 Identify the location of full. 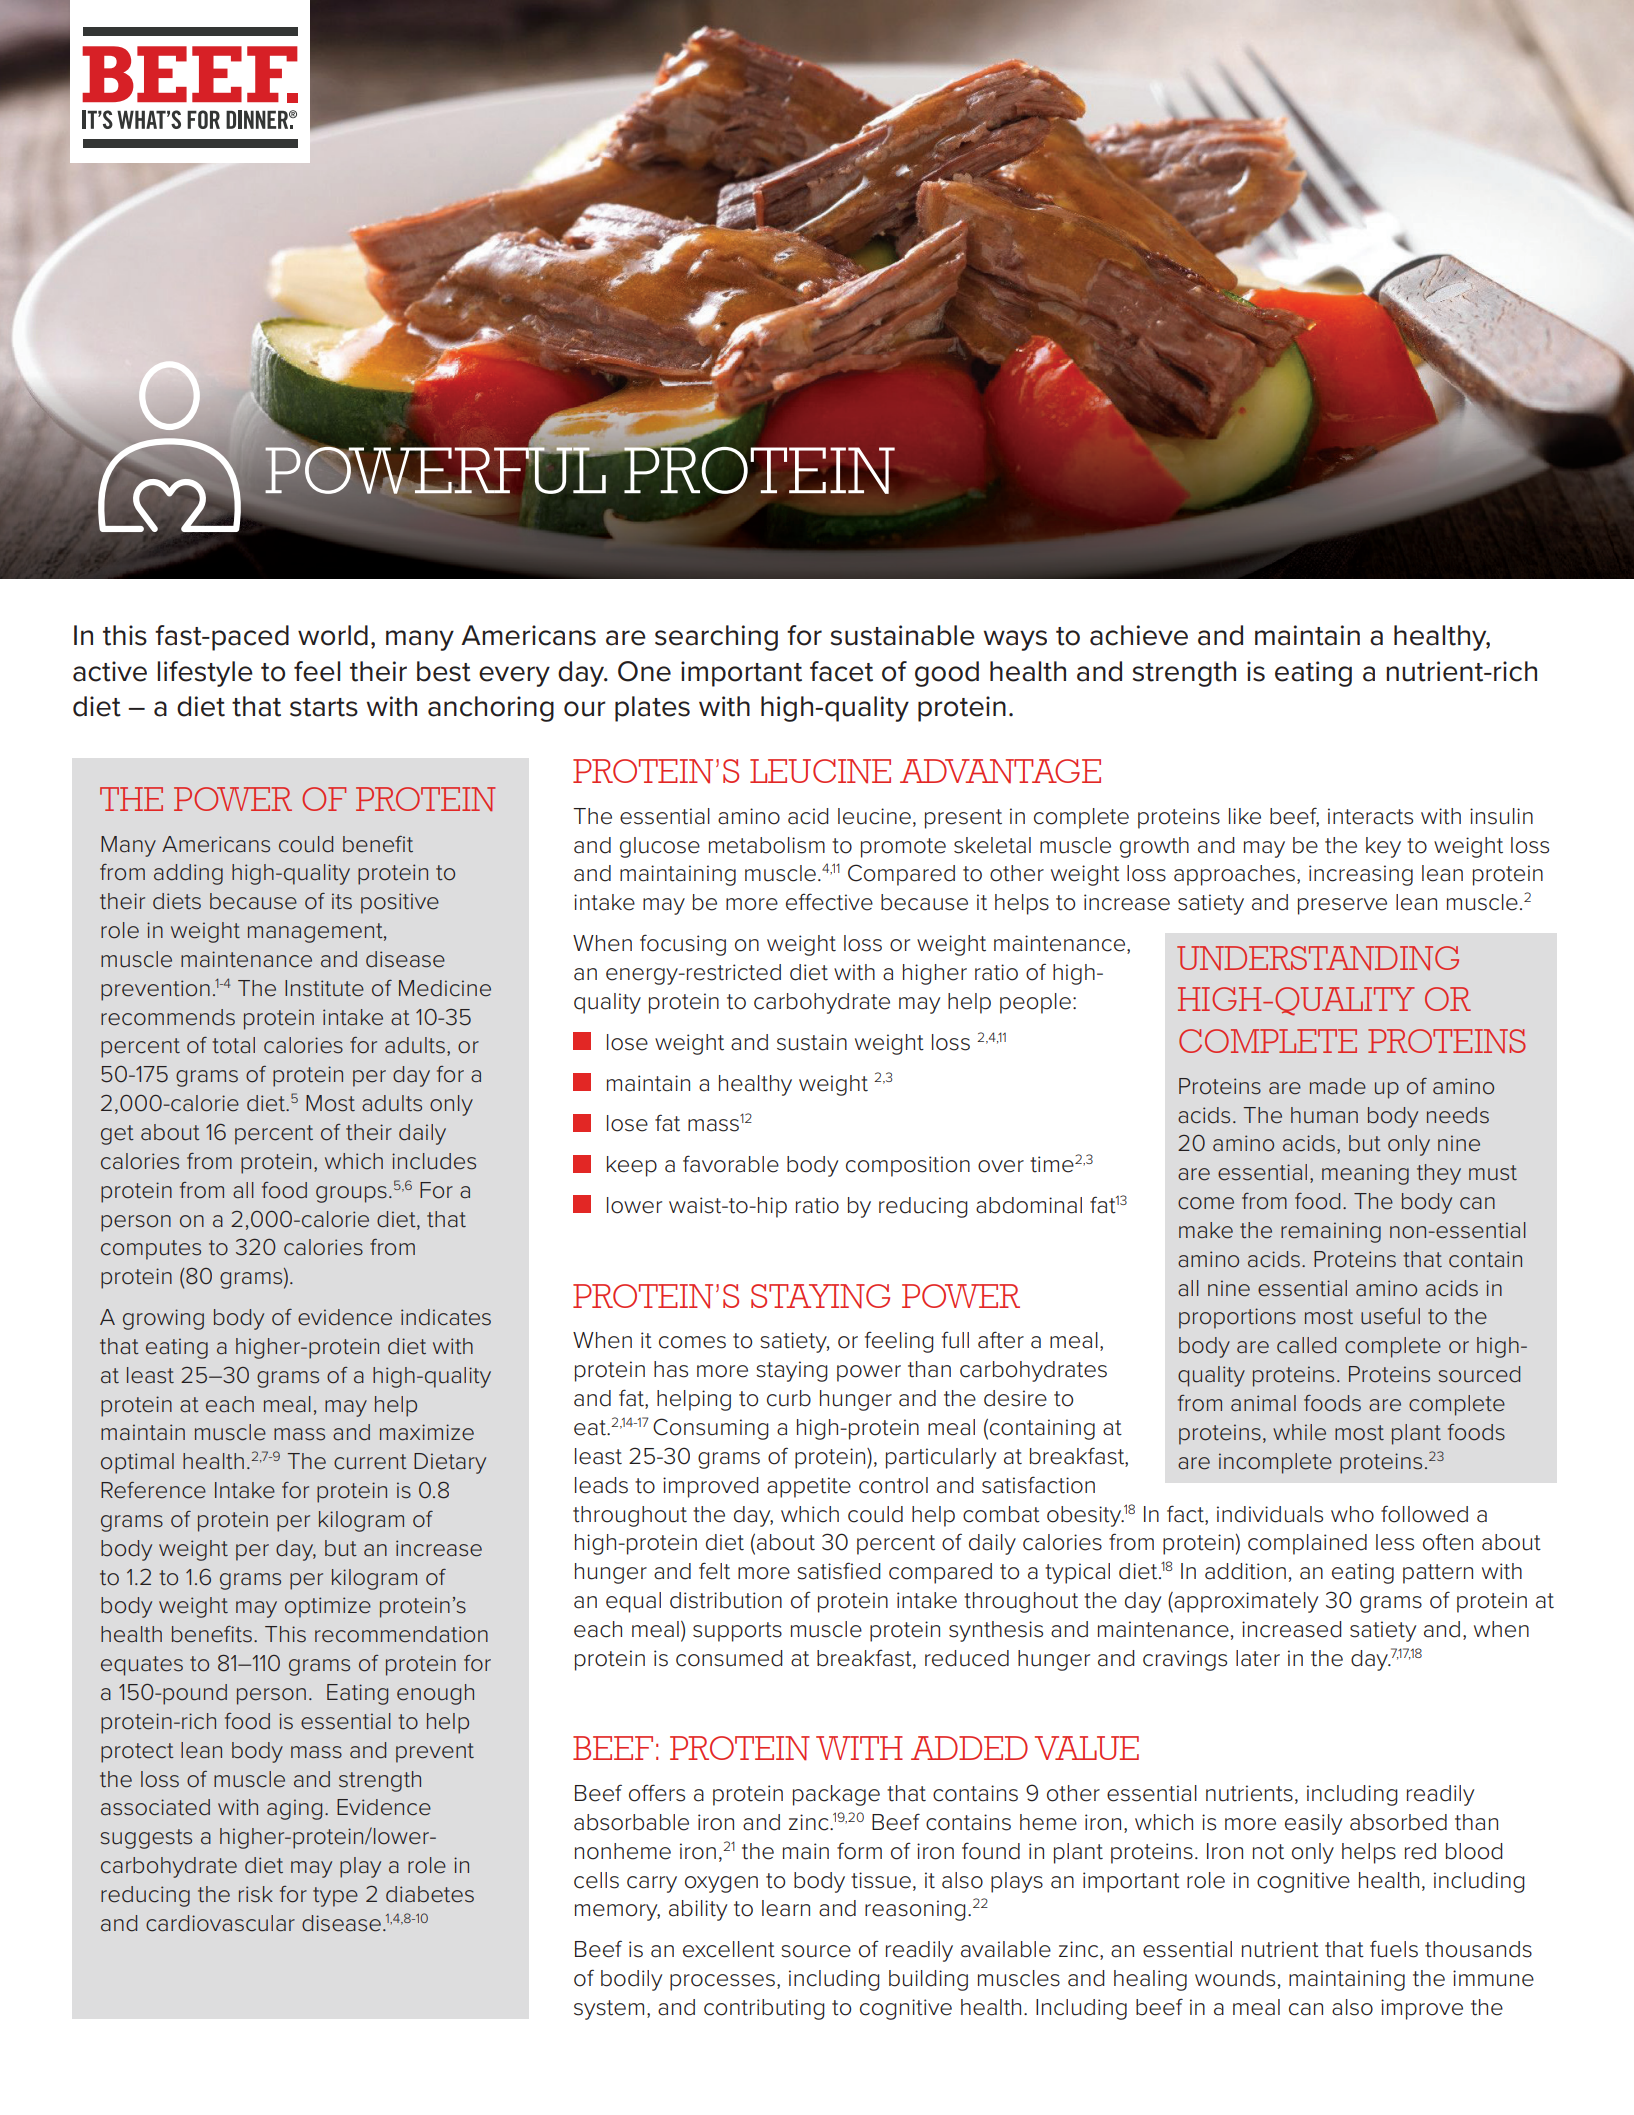
(955, 1340).
